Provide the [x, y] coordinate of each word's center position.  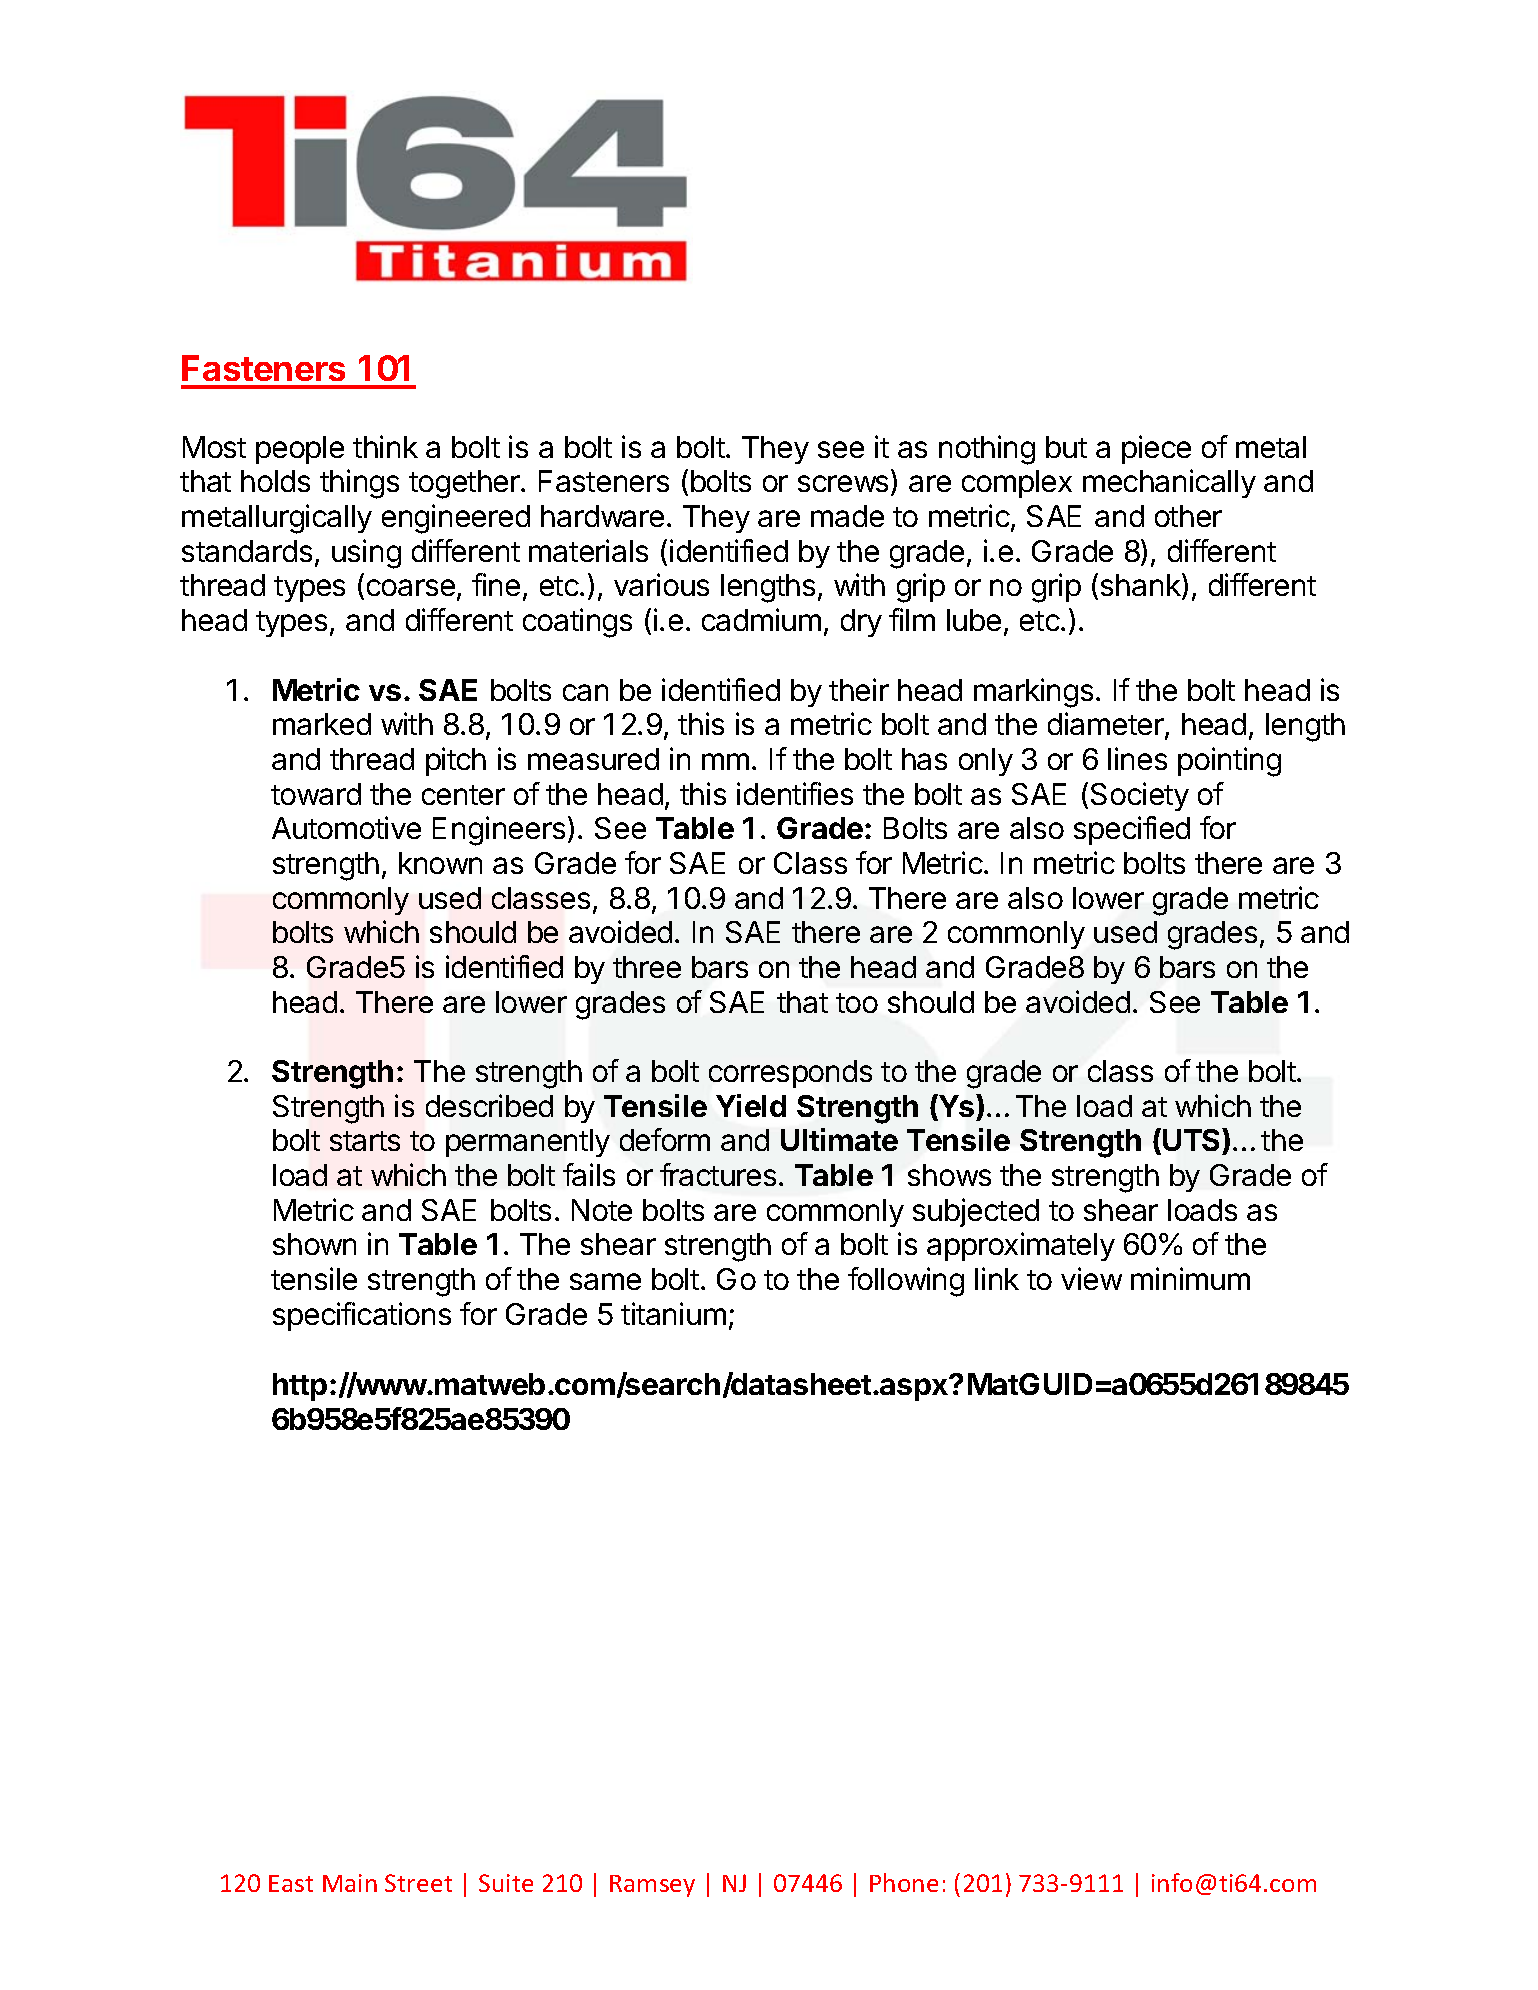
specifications [362, 1316]
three [647, 967]
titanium [673, 1313]
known [440, 863]
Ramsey [652, 1886]
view [1091, 1278]
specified [1132, 830]
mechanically [1169, 483]
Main [350, 1883]
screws [843, 483]
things [359, 484]
